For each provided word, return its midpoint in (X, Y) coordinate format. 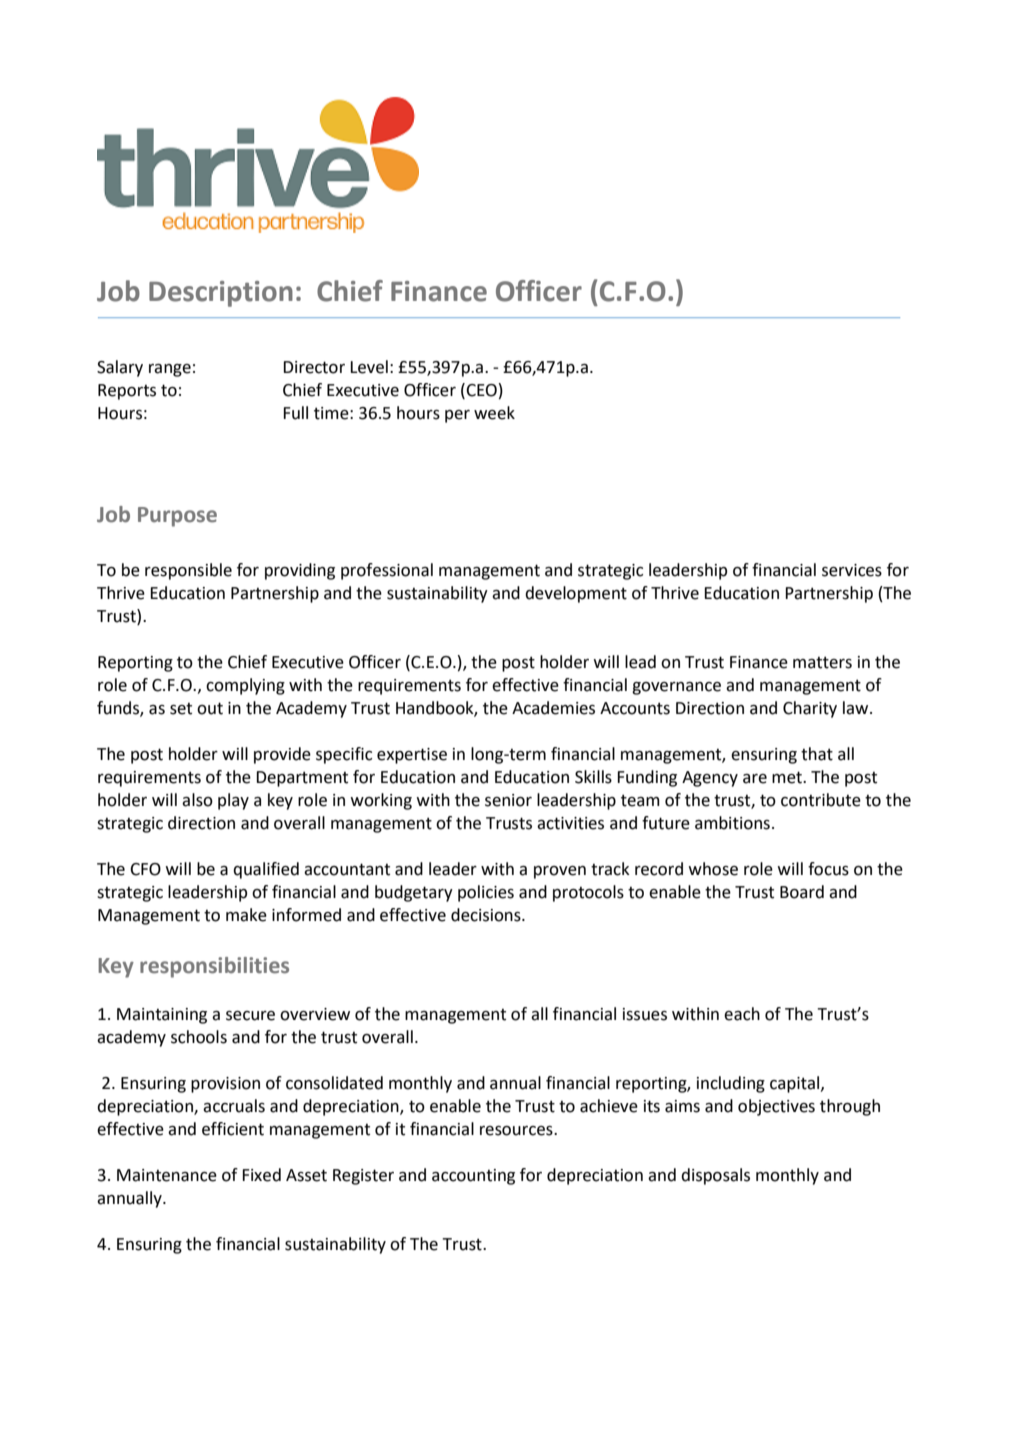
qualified (266, 870)
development (576, 594)
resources (517, 1131)
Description (221, 294)
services (852, 570)
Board (802, 892)
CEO (481, 390)
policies (486, 893)
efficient (233, 1129)
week (494, 413)
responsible (188, 571)
